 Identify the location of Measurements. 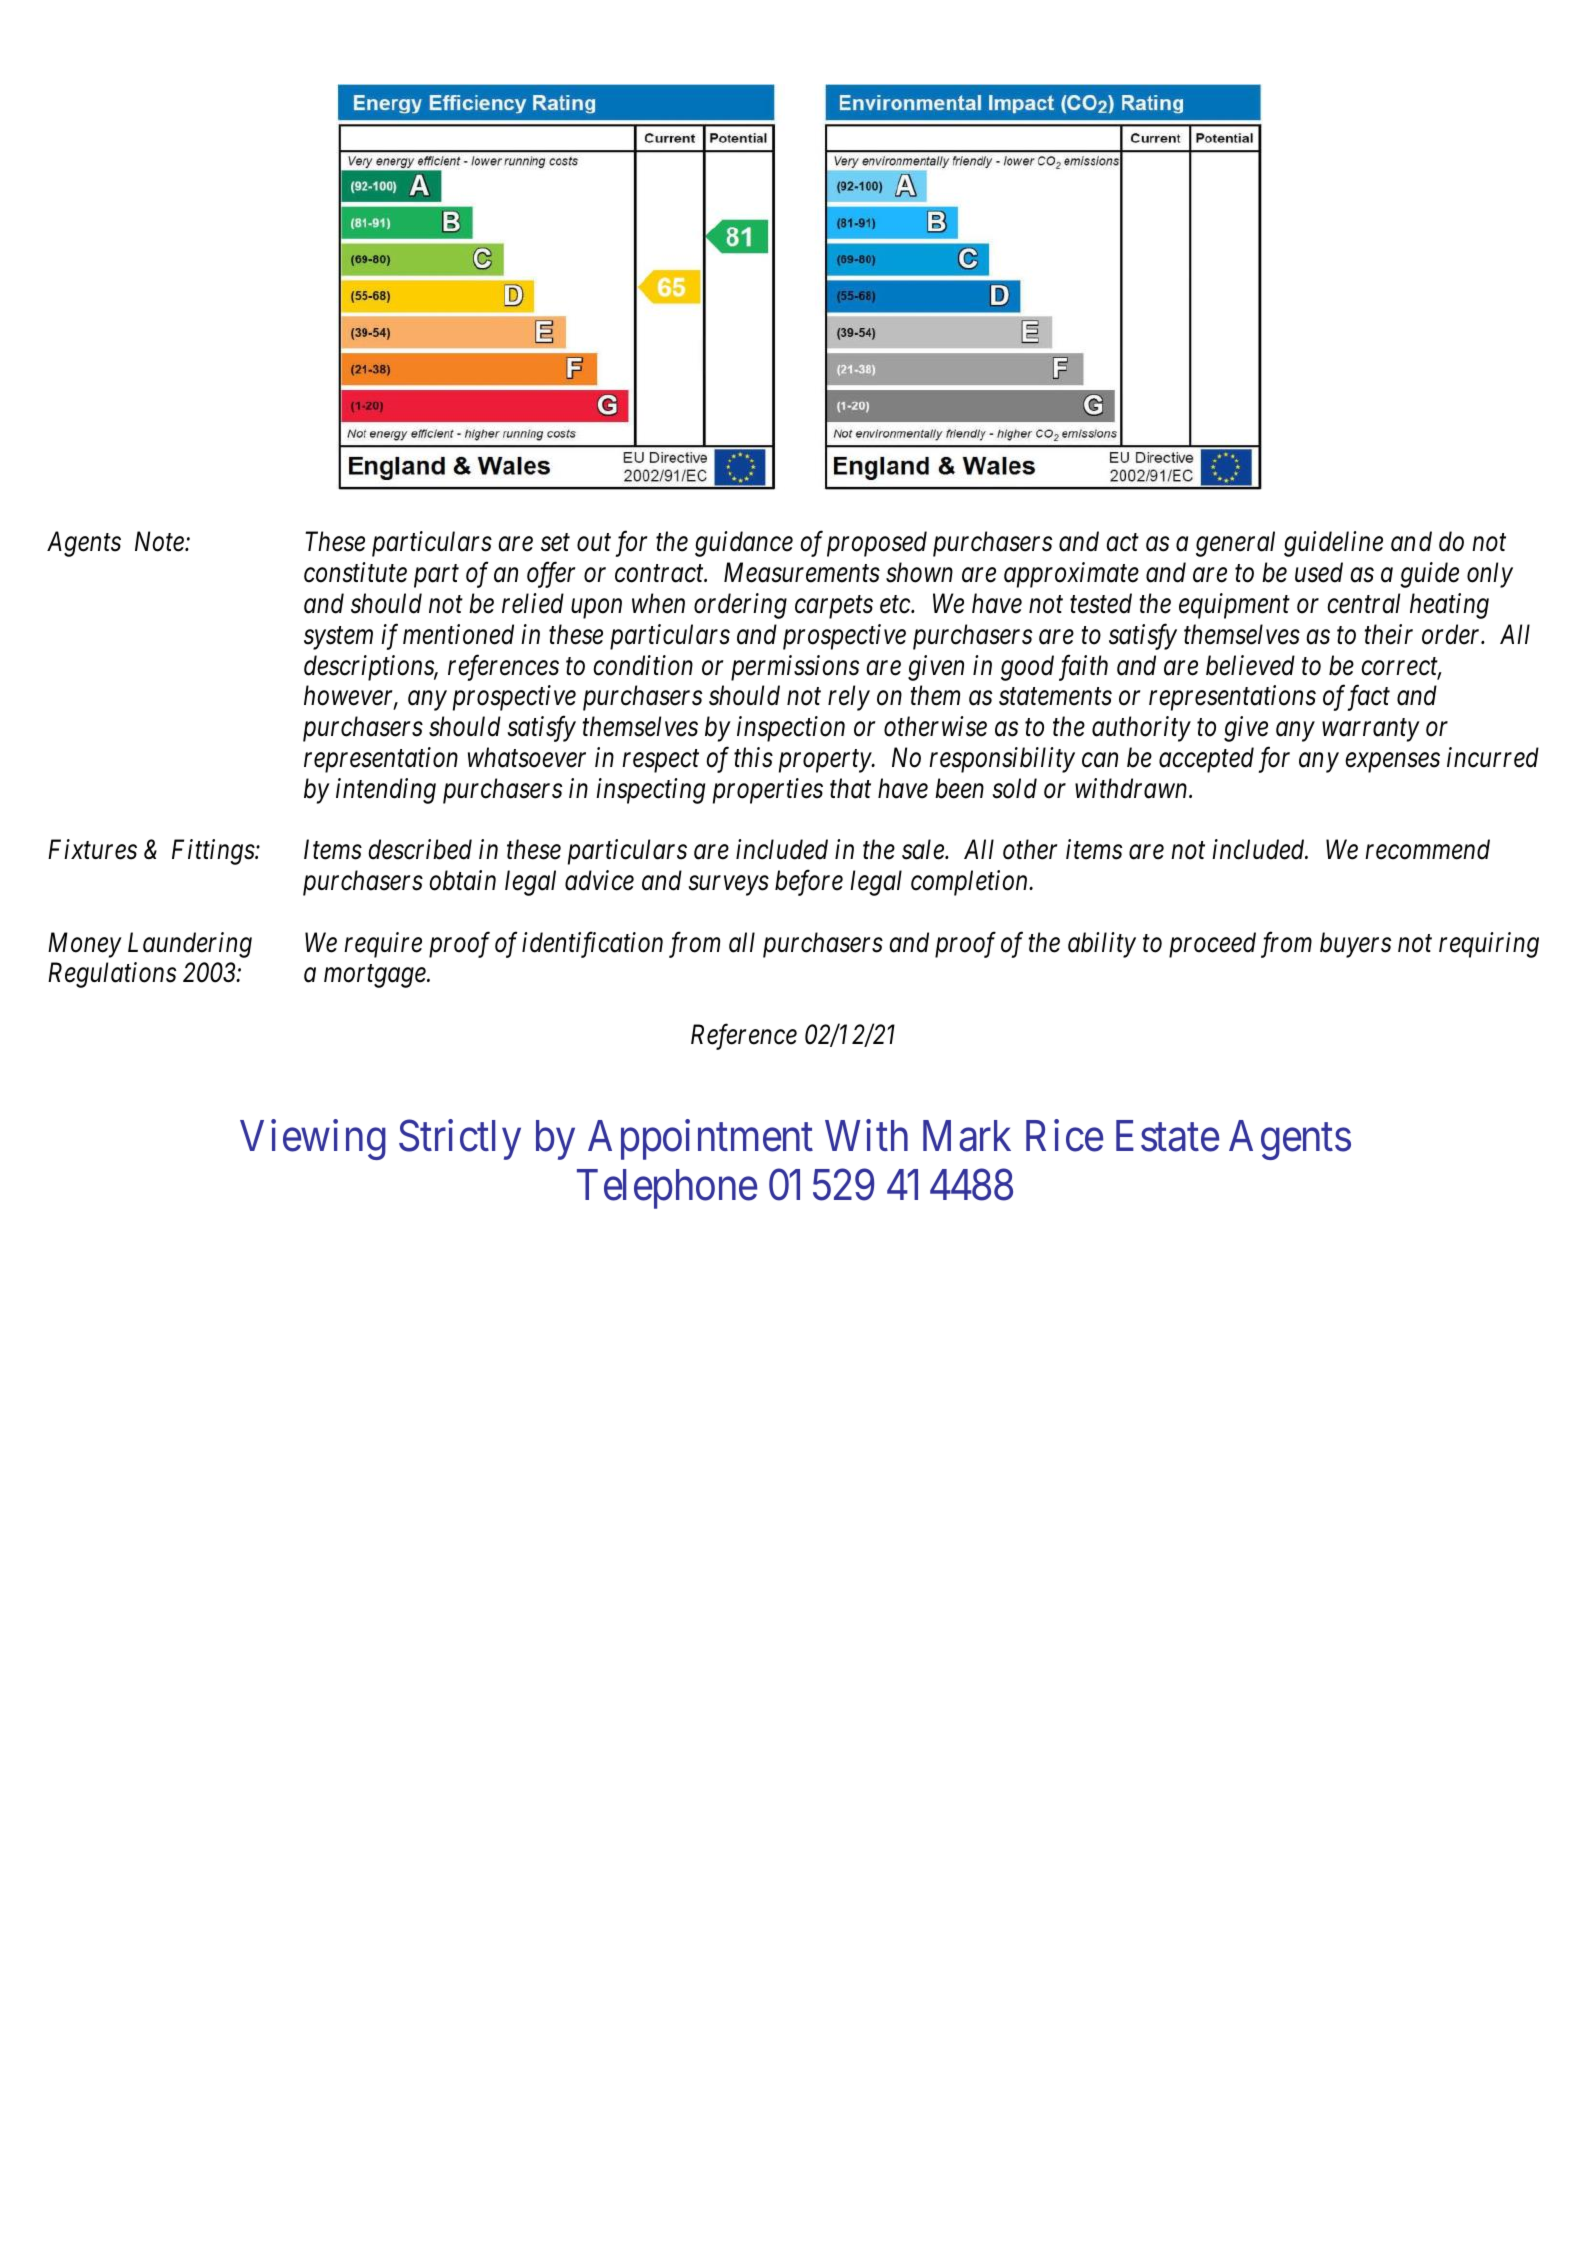
(802, 573).
